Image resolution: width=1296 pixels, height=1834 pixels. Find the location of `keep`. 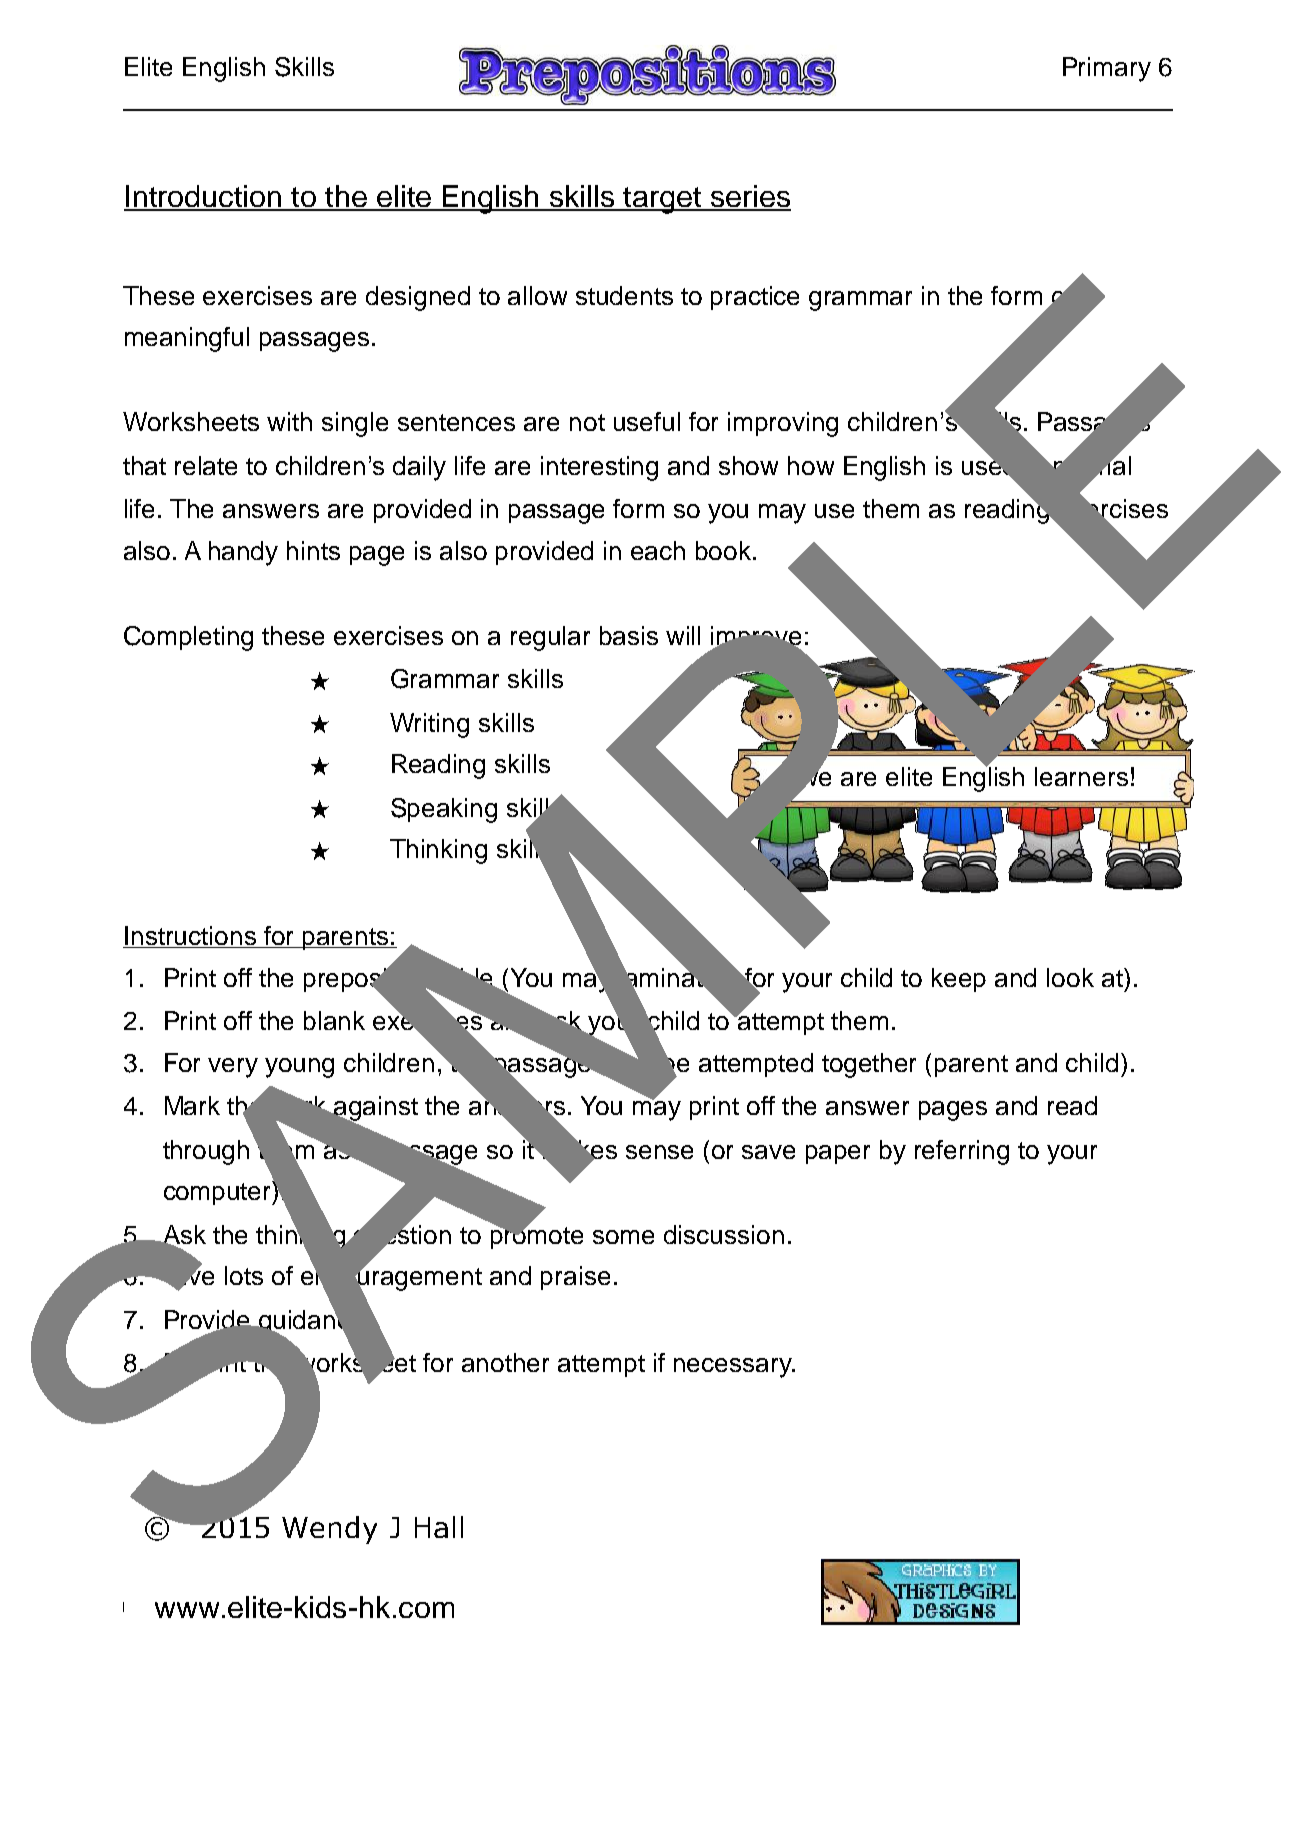

keep is located at coordinates (959, 980).
